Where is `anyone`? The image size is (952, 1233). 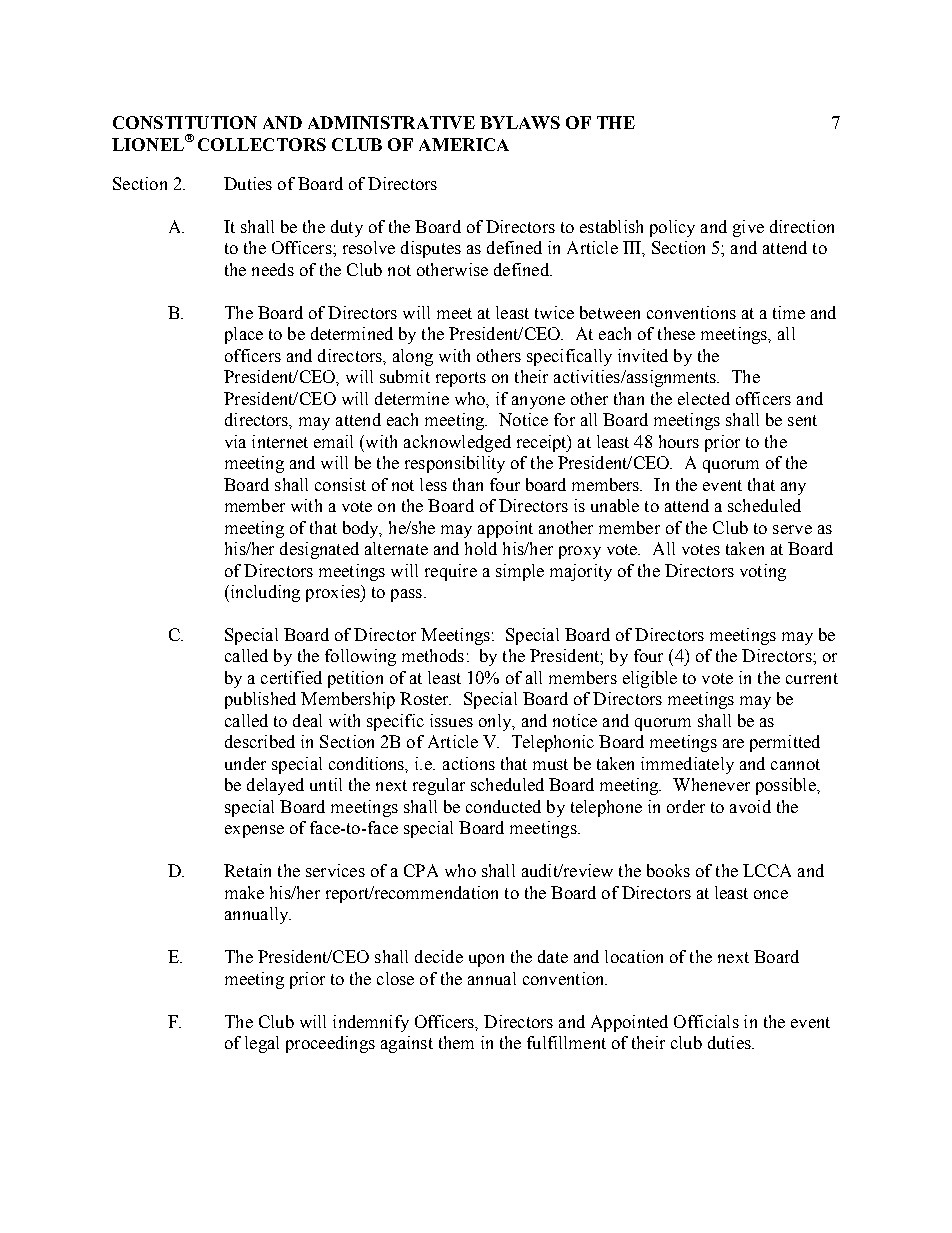
anyone is located at coordinates (538, 402).
